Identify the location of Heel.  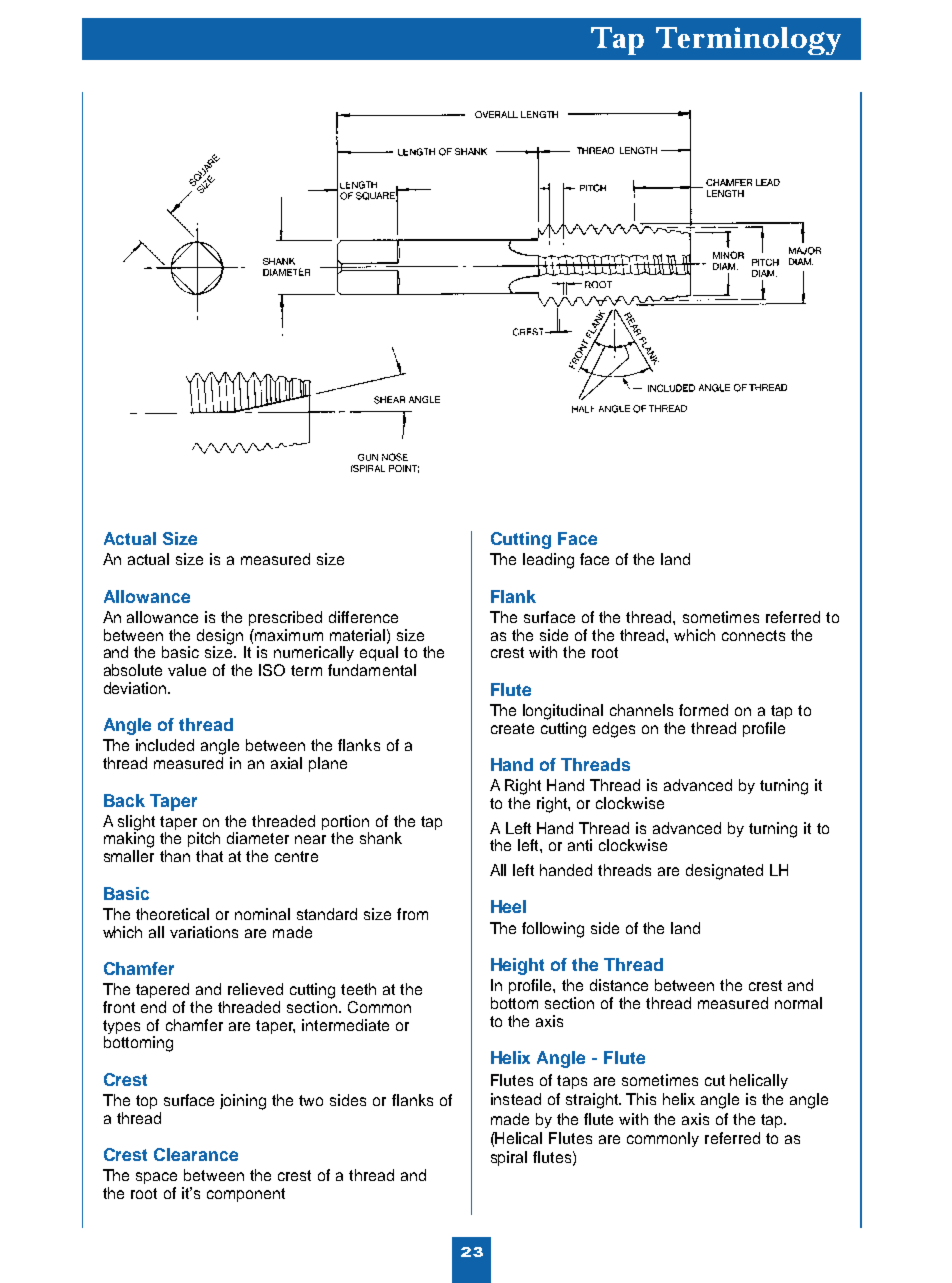
(508, 906).
